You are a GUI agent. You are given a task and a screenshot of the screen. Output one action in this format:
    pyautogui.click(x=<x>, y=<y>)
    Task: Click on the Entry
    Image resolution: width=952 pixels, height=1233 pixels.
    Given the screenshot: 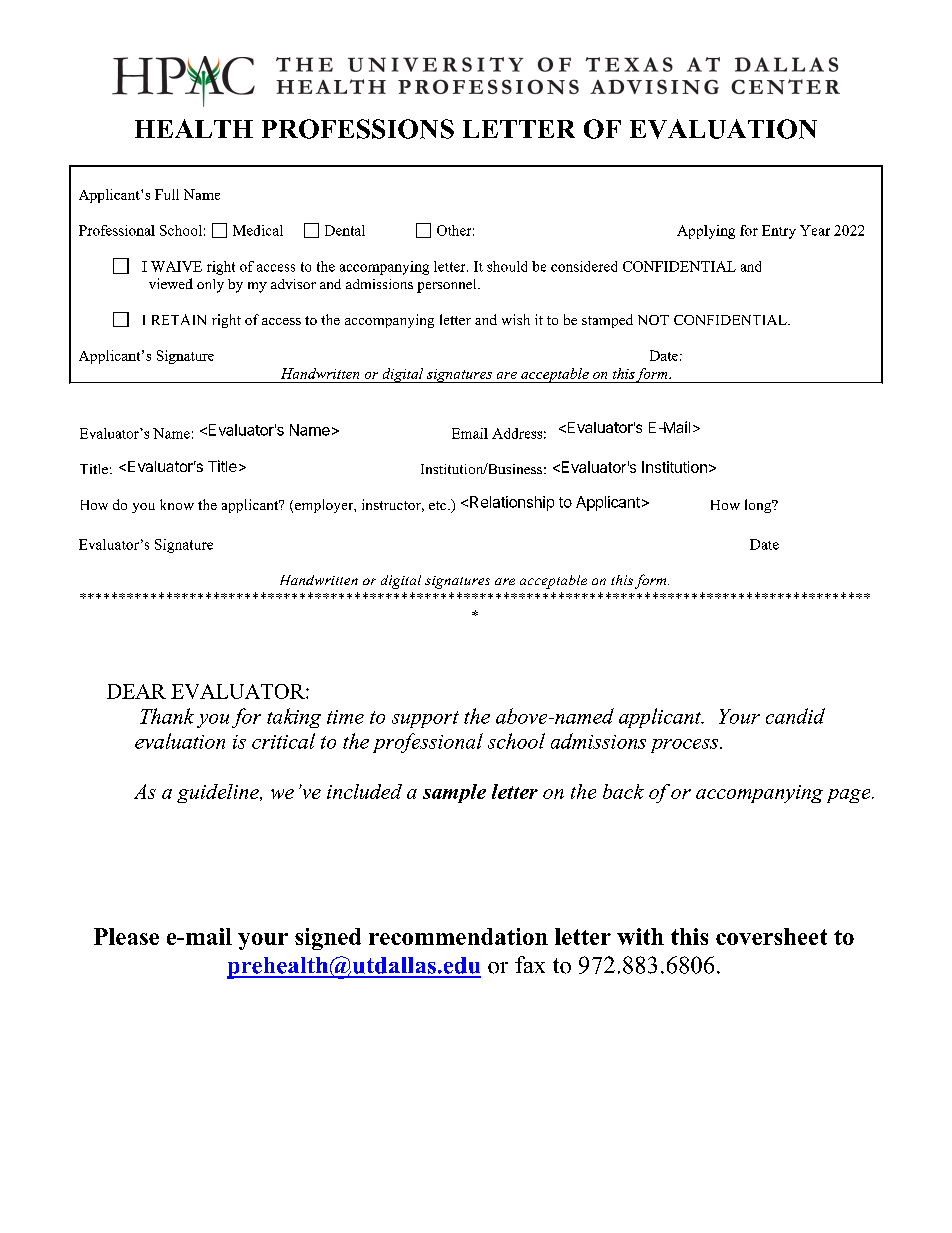 What is the action you would take?
    pyautogui.click(x=779, y=232)
